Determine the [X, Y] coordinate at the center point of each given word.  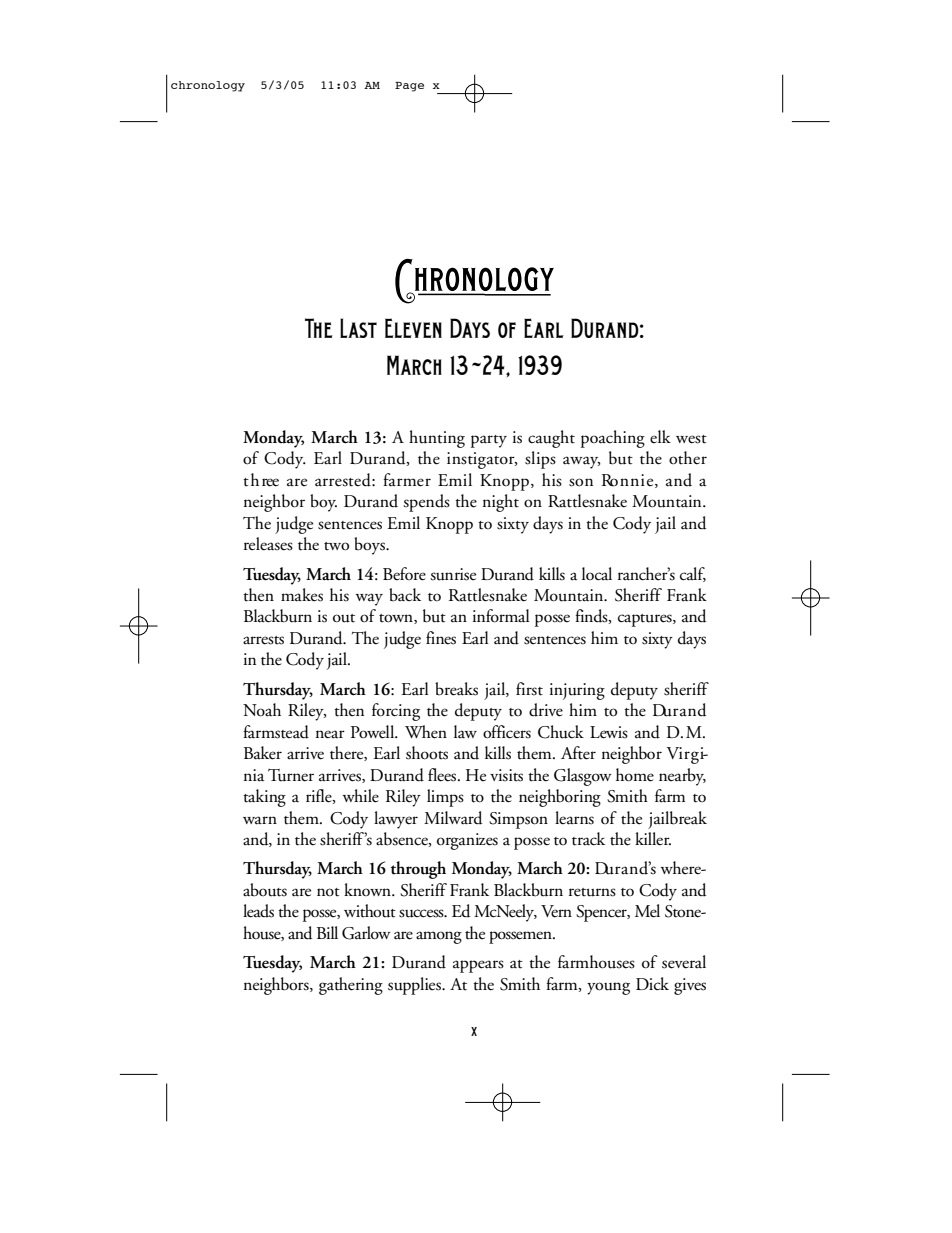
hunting [437, 439]
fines [441, 638]
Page [409, 87]
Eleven [413, 328]
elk [660, 437]
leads [258, 911]
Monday [273, 439]
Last [358, 328]
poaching [613, 439]
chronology [208, 86]
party [489, 441]
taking [264, 798]
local [597, 574]
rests [270, 640]
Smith [627, 796]
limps [445, 798]
